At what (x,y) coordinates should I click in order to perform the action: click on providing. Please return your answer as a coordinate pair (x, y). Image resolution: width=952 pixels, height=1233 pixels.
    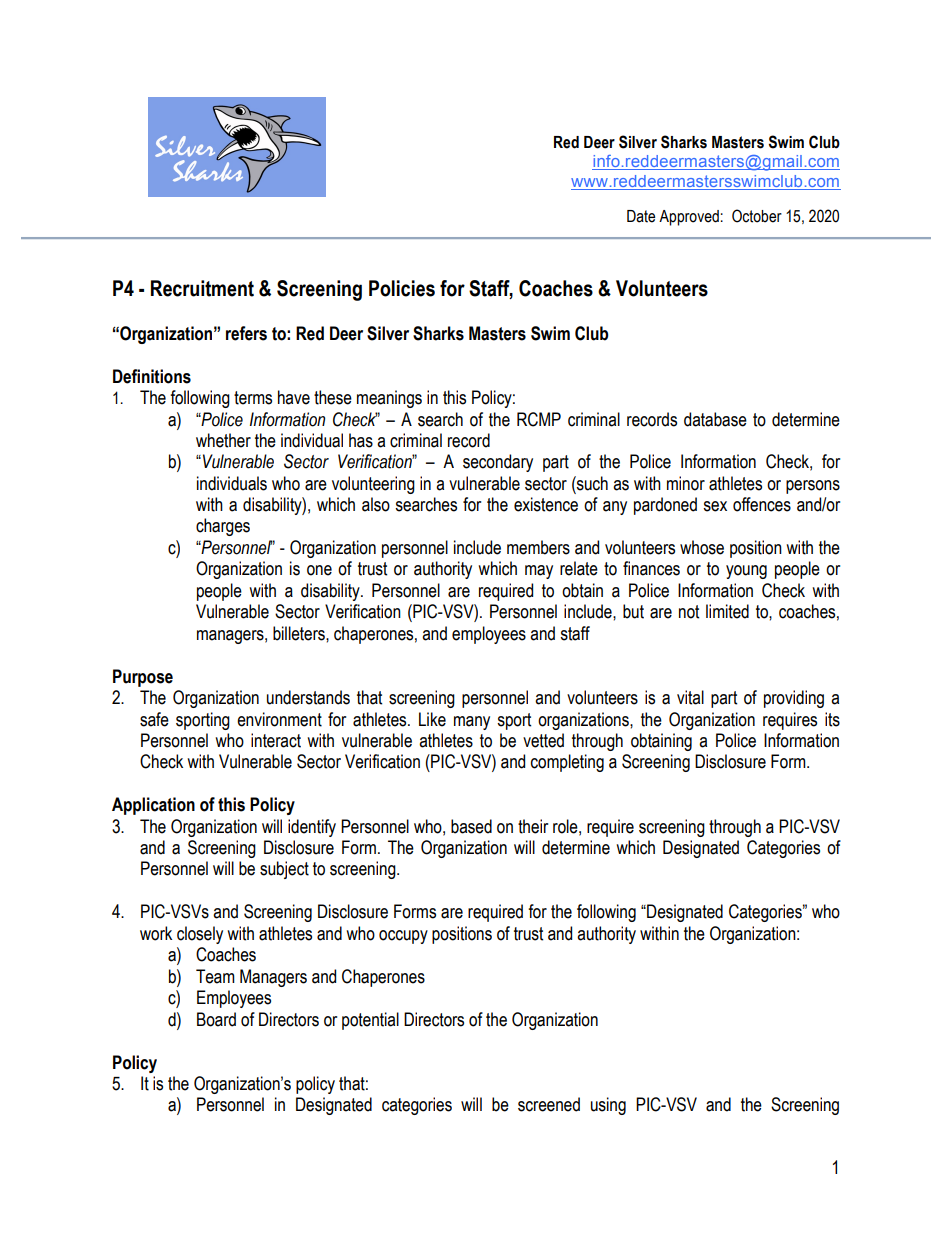
    Looking at the image, I should click on (794, 699).
